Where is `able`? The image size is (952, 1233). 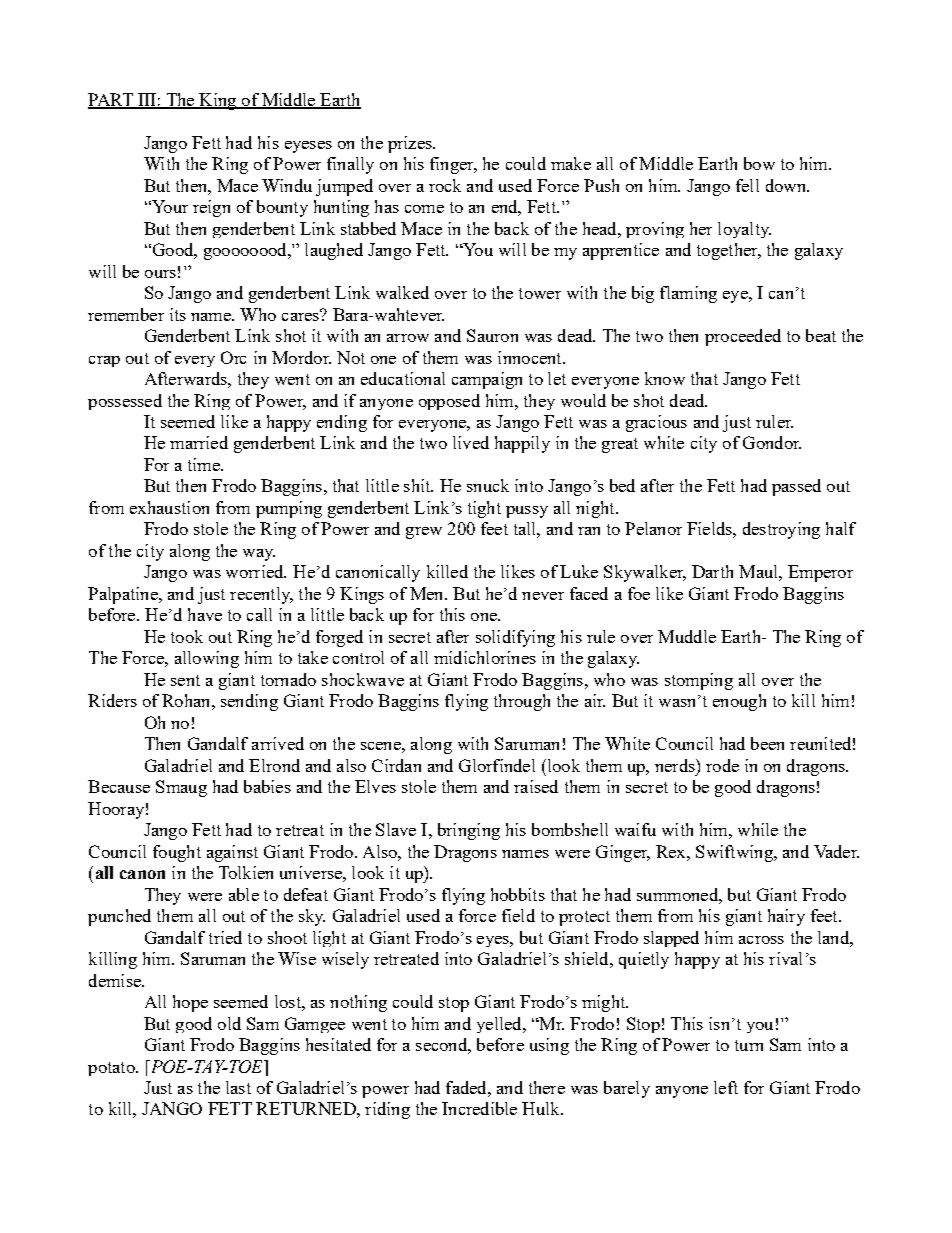 able is located at coordinates (244, 894).
